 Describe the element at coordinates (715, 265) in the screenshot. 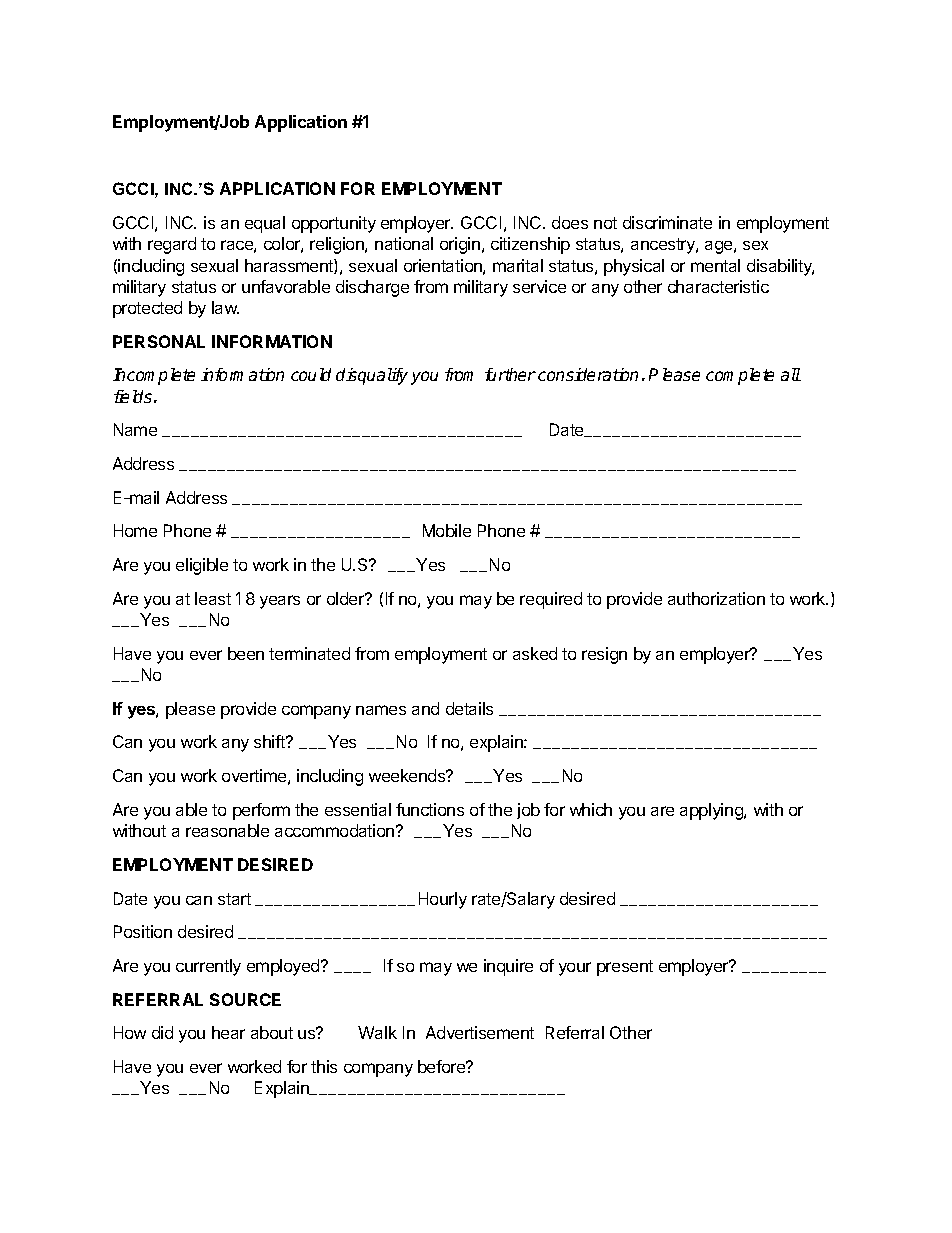

I see `mental` at that location.
